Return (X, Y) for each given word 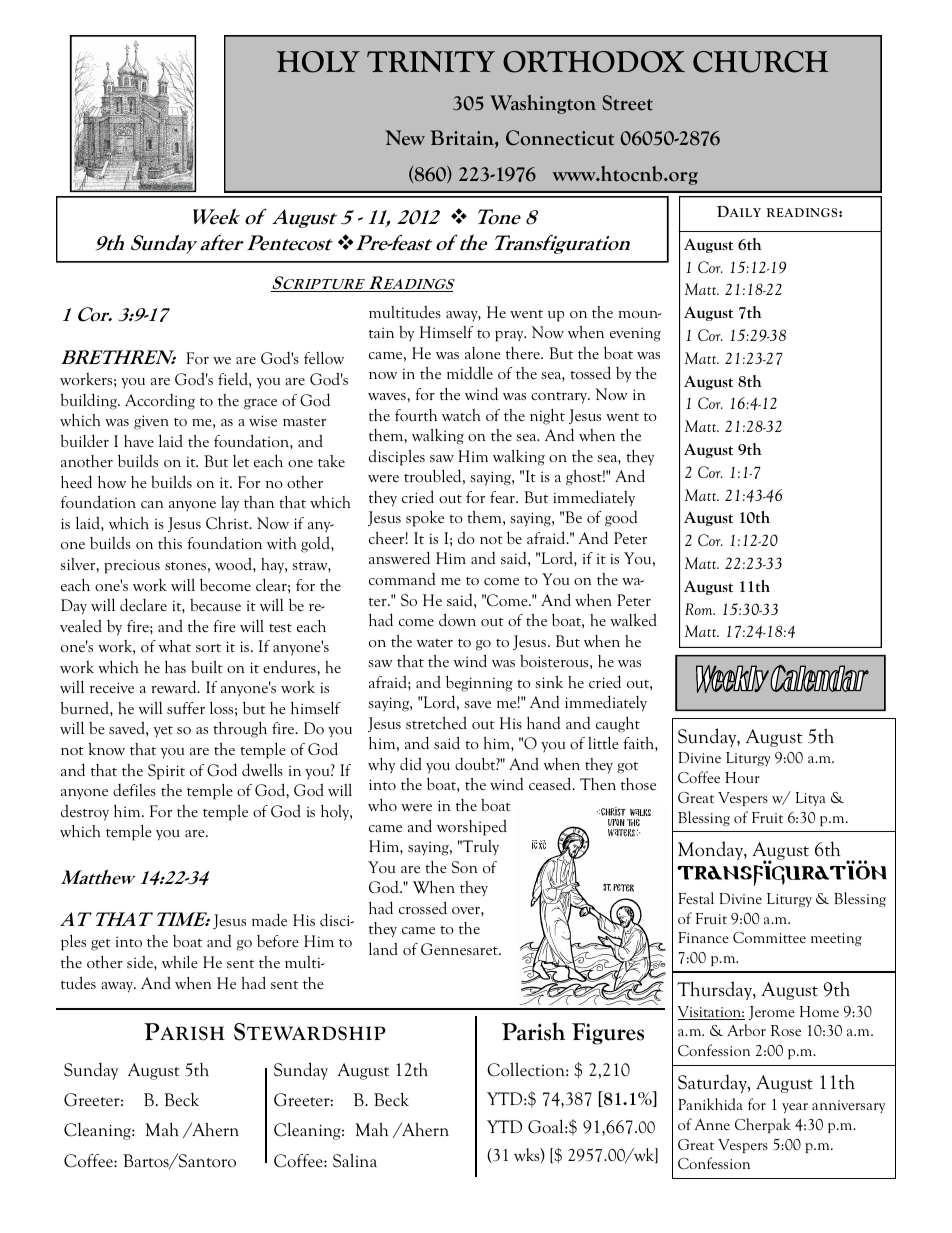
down (457, 619)
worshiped (472, 827)
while (180, 961)
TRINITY (431, 61)
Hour (742, 777)
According (160, 402)
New (405, 138)
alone (483, 353)
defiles (134, 790)
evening (635, 334)
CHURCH (761, 62)
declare (143, 604)
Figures (608, 1034)
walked (633, 619)
